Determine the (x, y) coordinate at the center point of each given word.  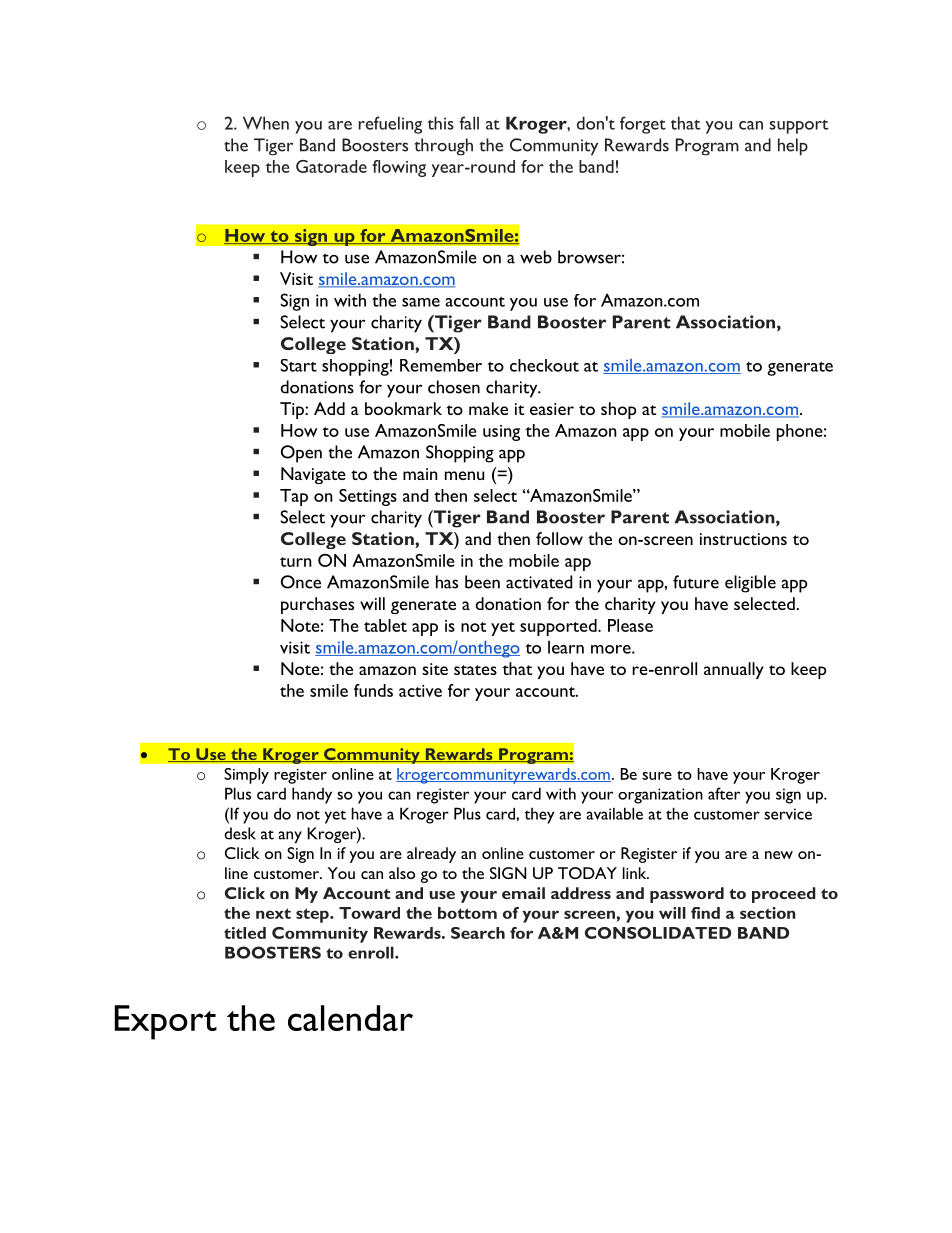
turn (296, 562)
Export (166, 1022)
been (482, 582)
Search (478, 933)
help (793, 147)
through (443, 147)
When (266, 123)
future (696, 582)
